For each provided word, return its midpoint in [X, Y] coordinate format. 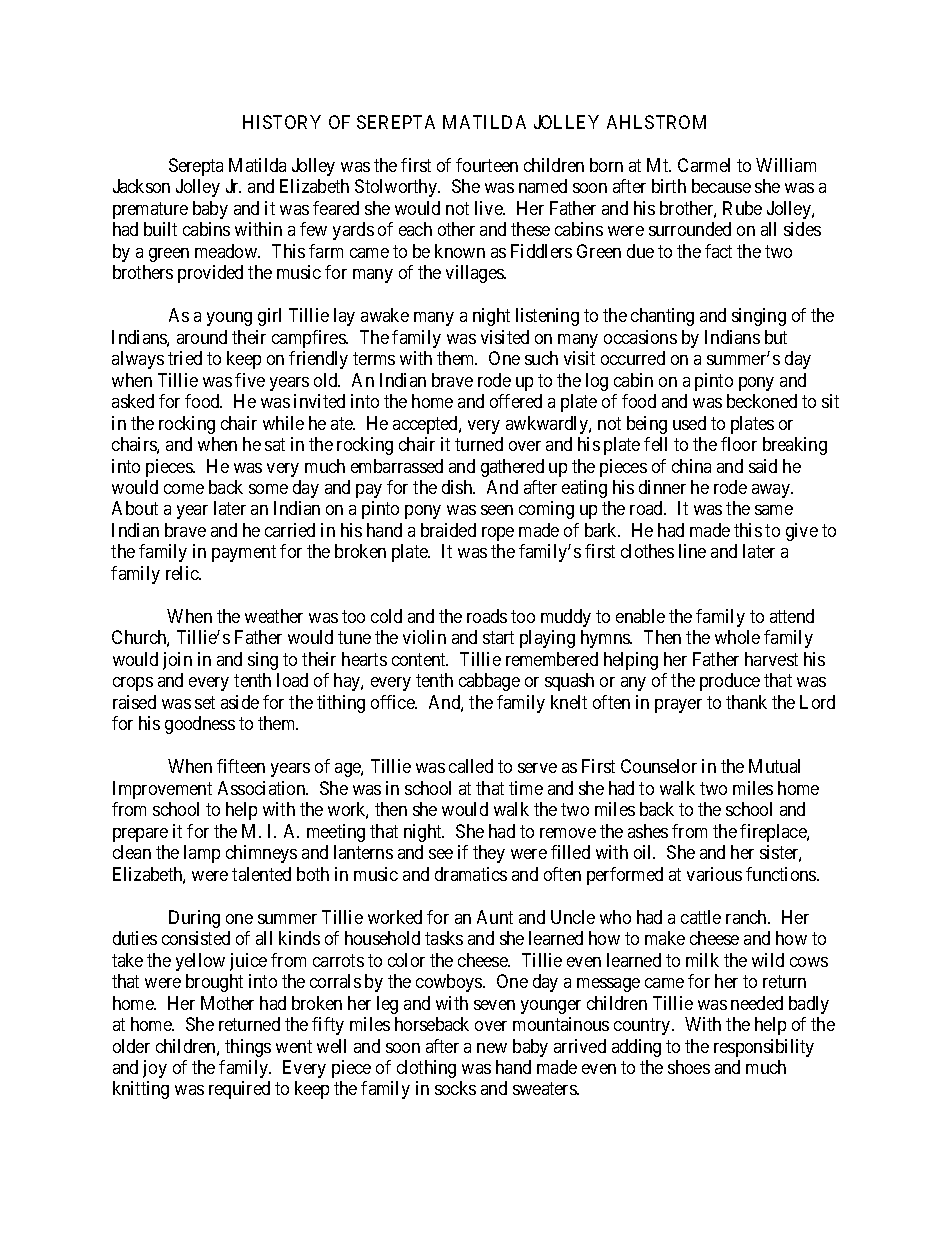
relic [183, 573]
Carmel [704, 165]
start [498, 638]
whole [737, 637]
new [492, 1048]
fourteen [487, 165]
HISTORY [282, 122]
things [248, 1048]
